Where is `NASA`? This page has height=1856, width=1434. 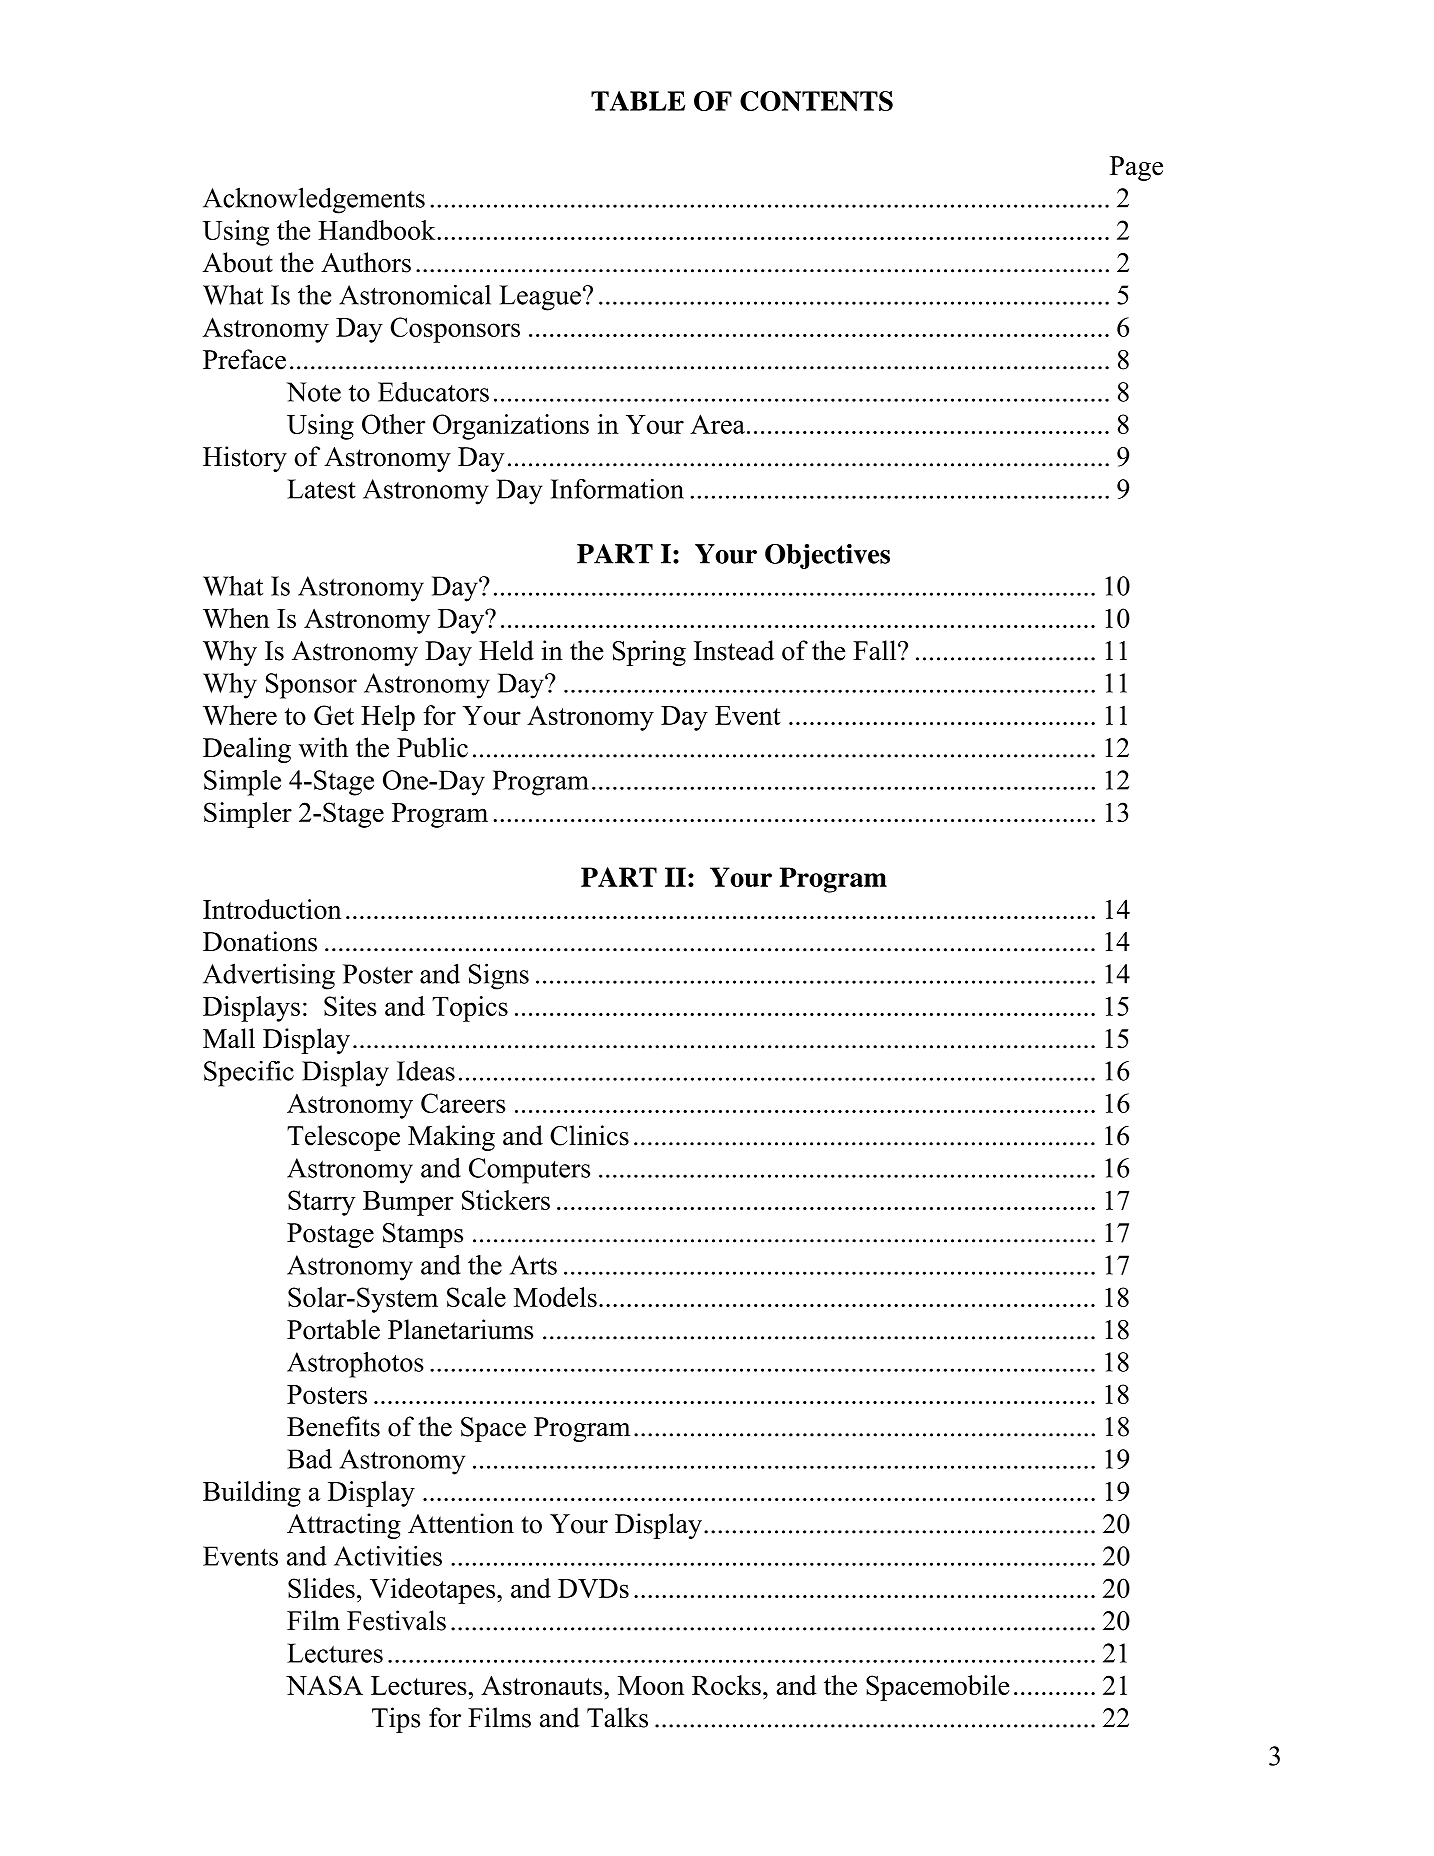 NASA is located at coordinates (324, 1685).
